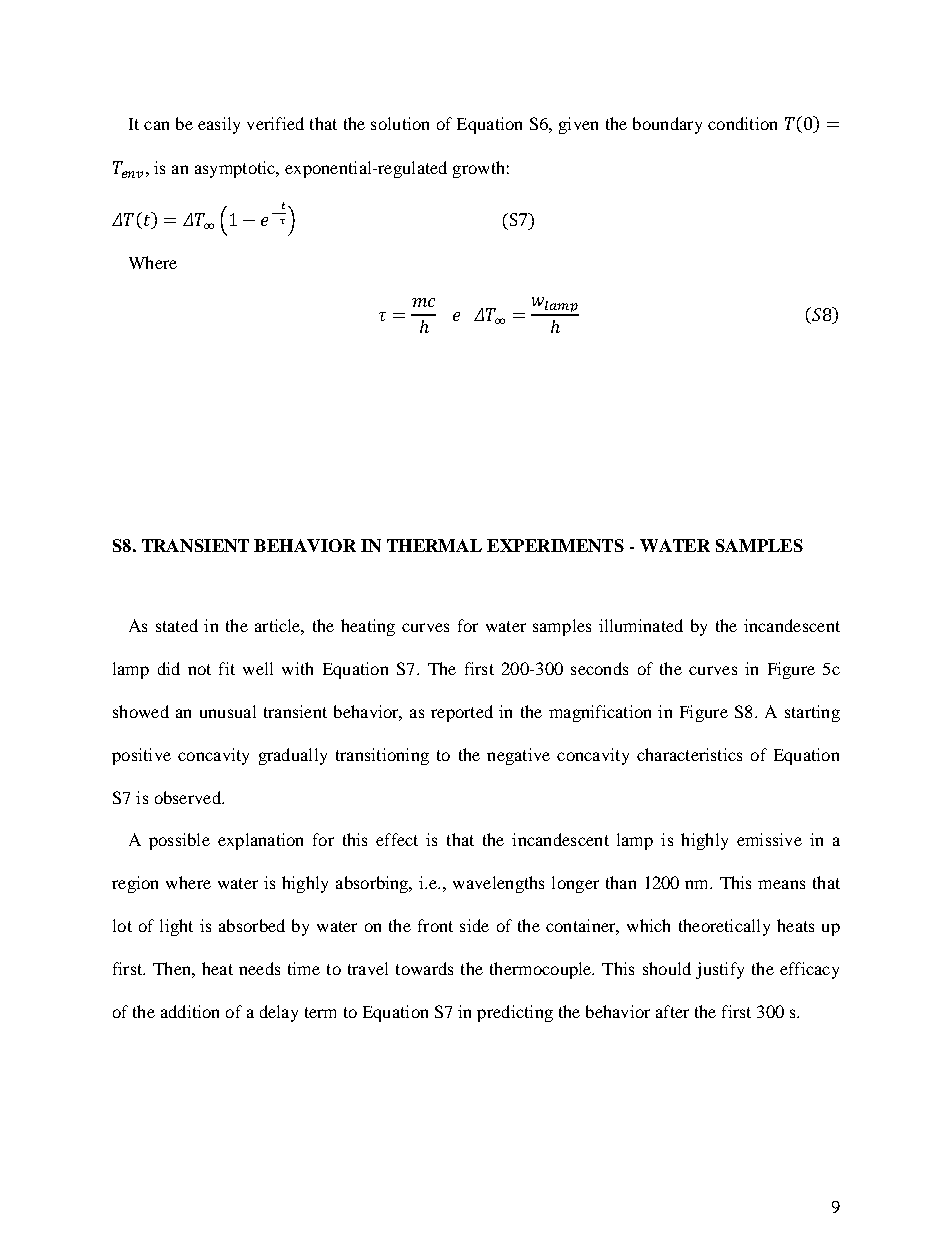 Image resolution: width=952 pixels, height=1233 pixels. I want to click on characteristics, so click(689, 754).
